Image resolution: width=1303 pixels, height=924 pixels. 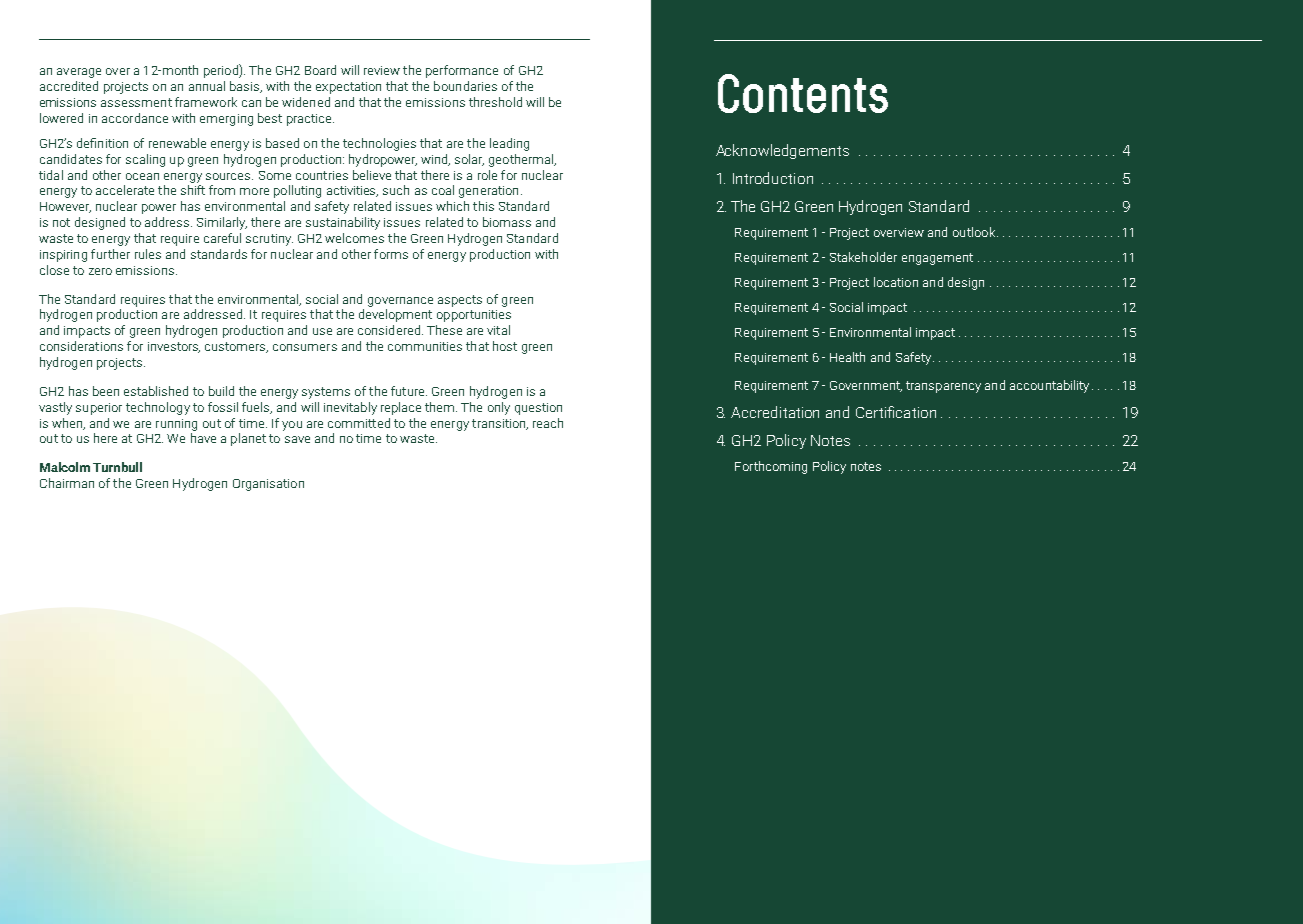 What do you see at coordinates (117, 467) in the image?
I see `Turnbull` at bounding box center [117, 467].
